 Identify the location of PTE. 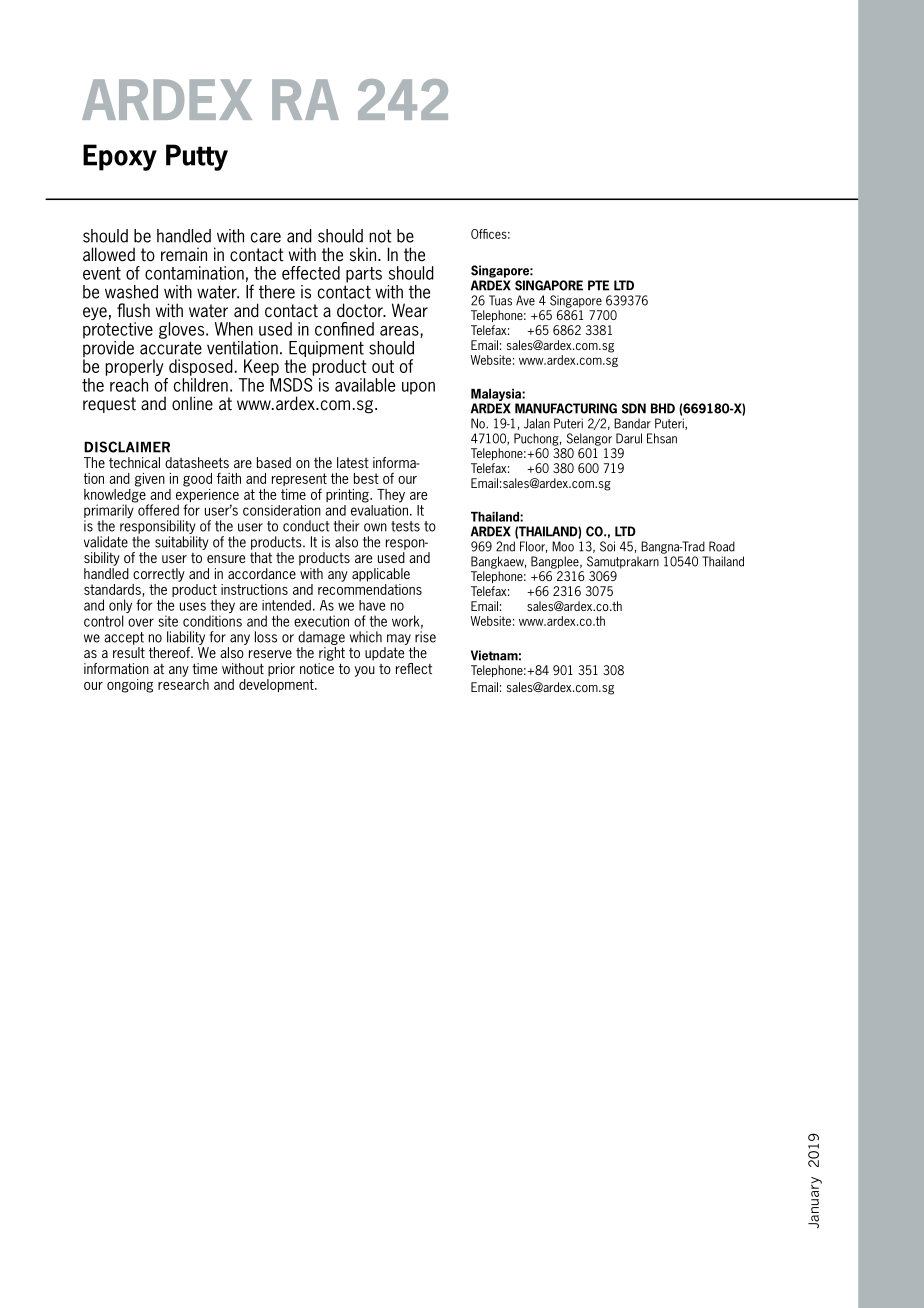
(598, 285).
